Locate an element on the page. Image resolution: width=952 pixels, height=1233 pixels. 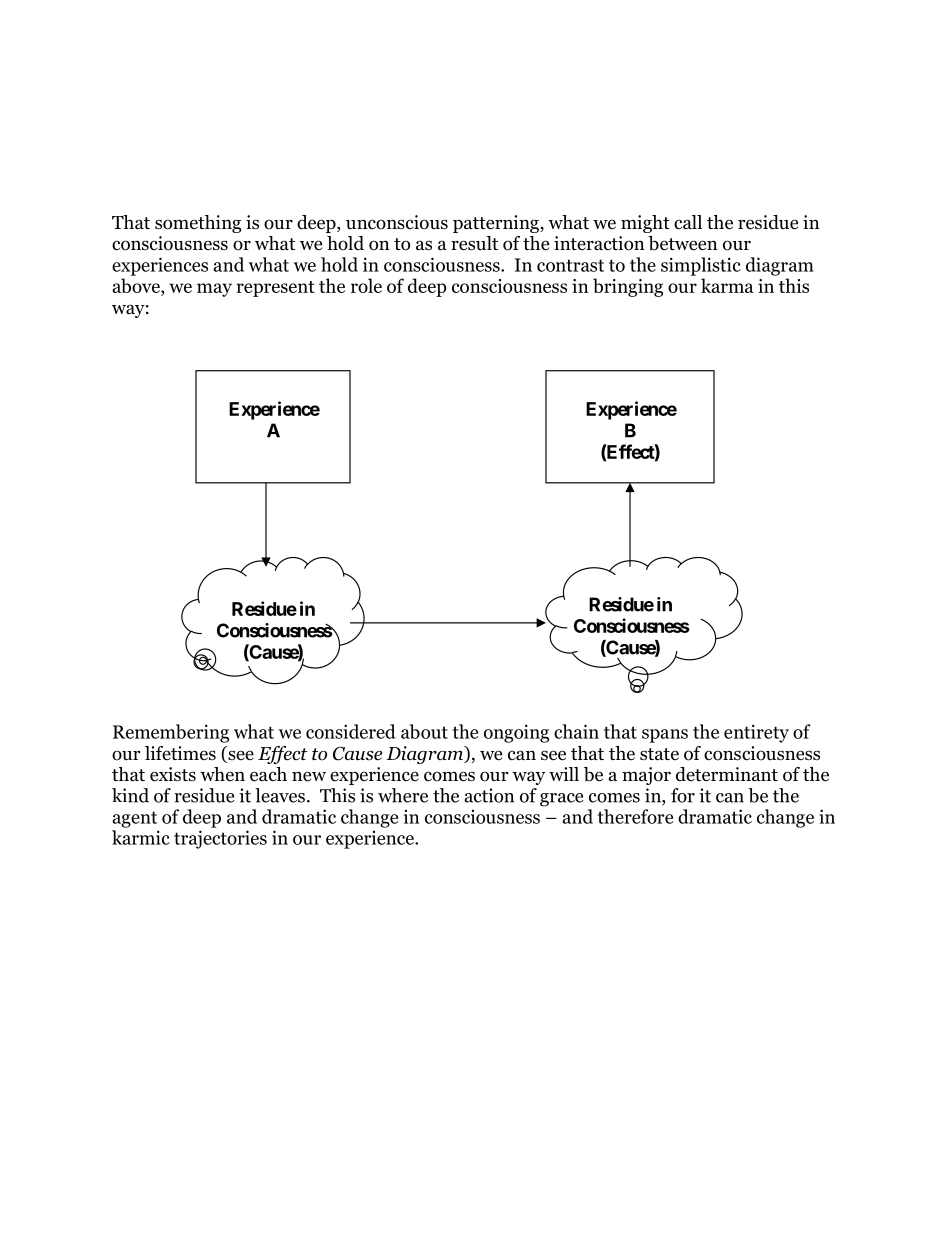
about is located at coordinates (424, 731).
